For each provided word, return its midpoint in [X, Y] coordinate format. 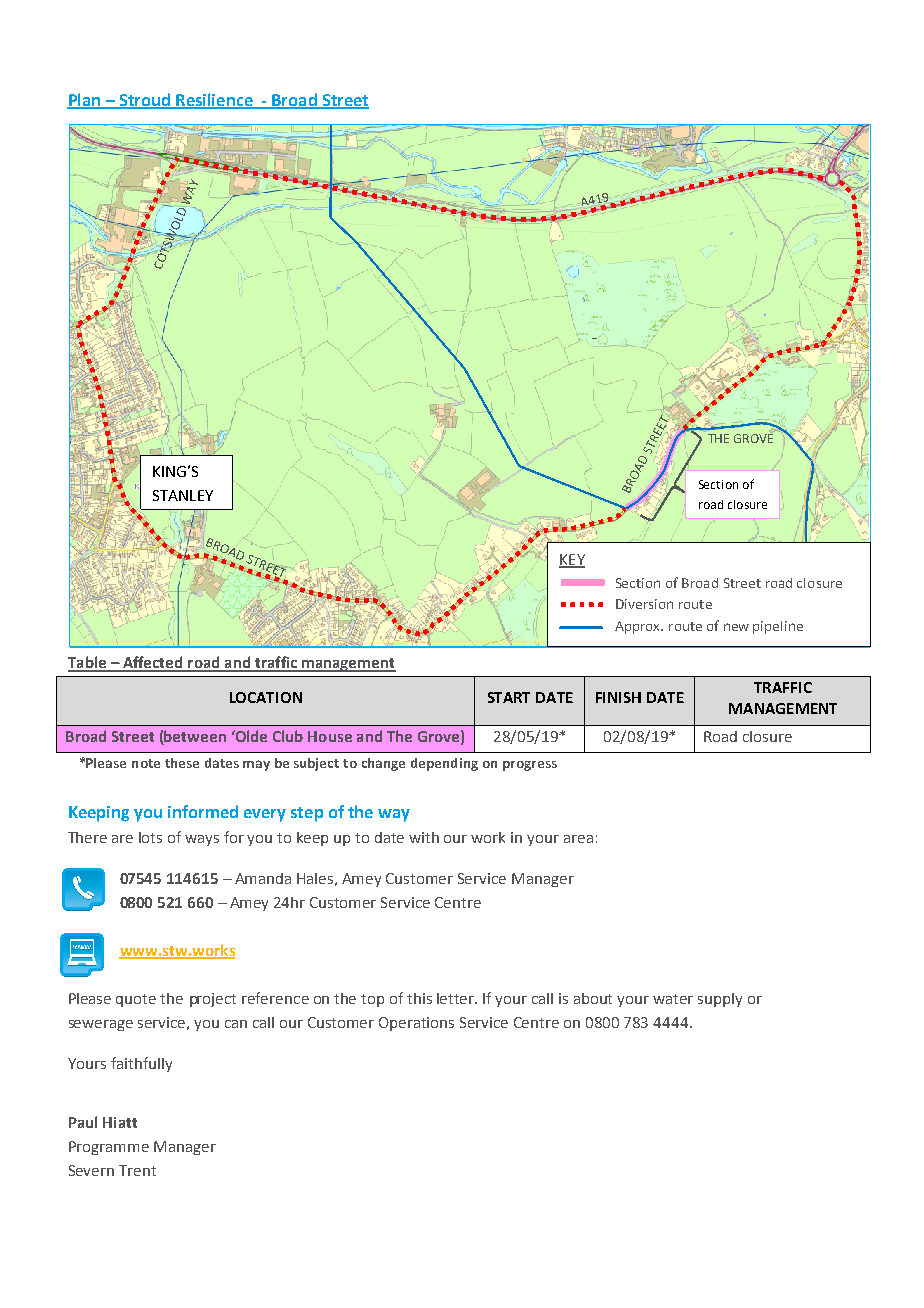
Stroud [145, 100]
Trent [137, 1170]
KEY [572, 560]
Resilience [214, 100]
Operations [416, 1024]
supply [720, 1000]
